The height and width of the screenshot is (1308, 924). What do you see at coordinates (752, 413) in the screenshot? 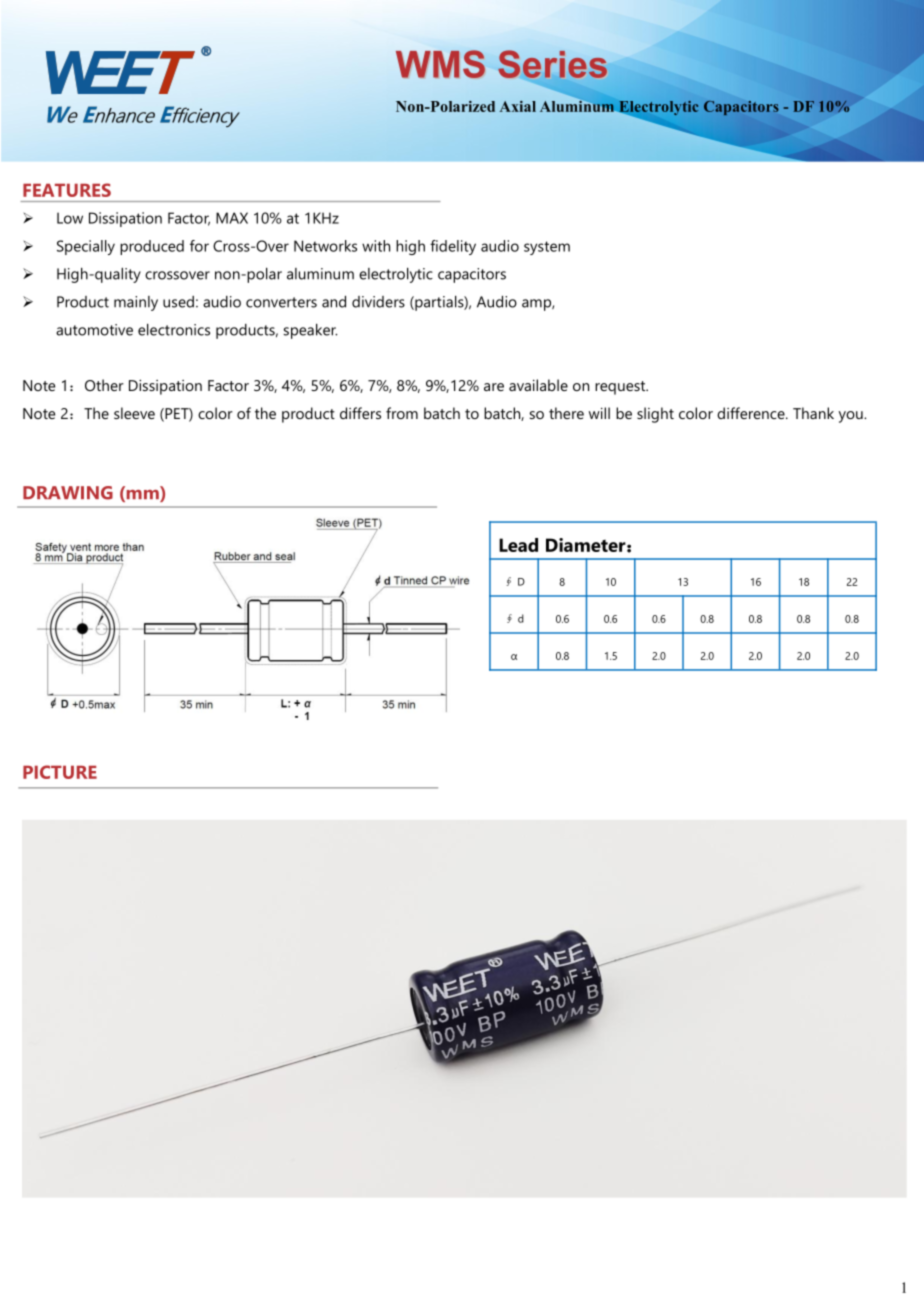
I see `difference` at bounding box center [752, 413].
